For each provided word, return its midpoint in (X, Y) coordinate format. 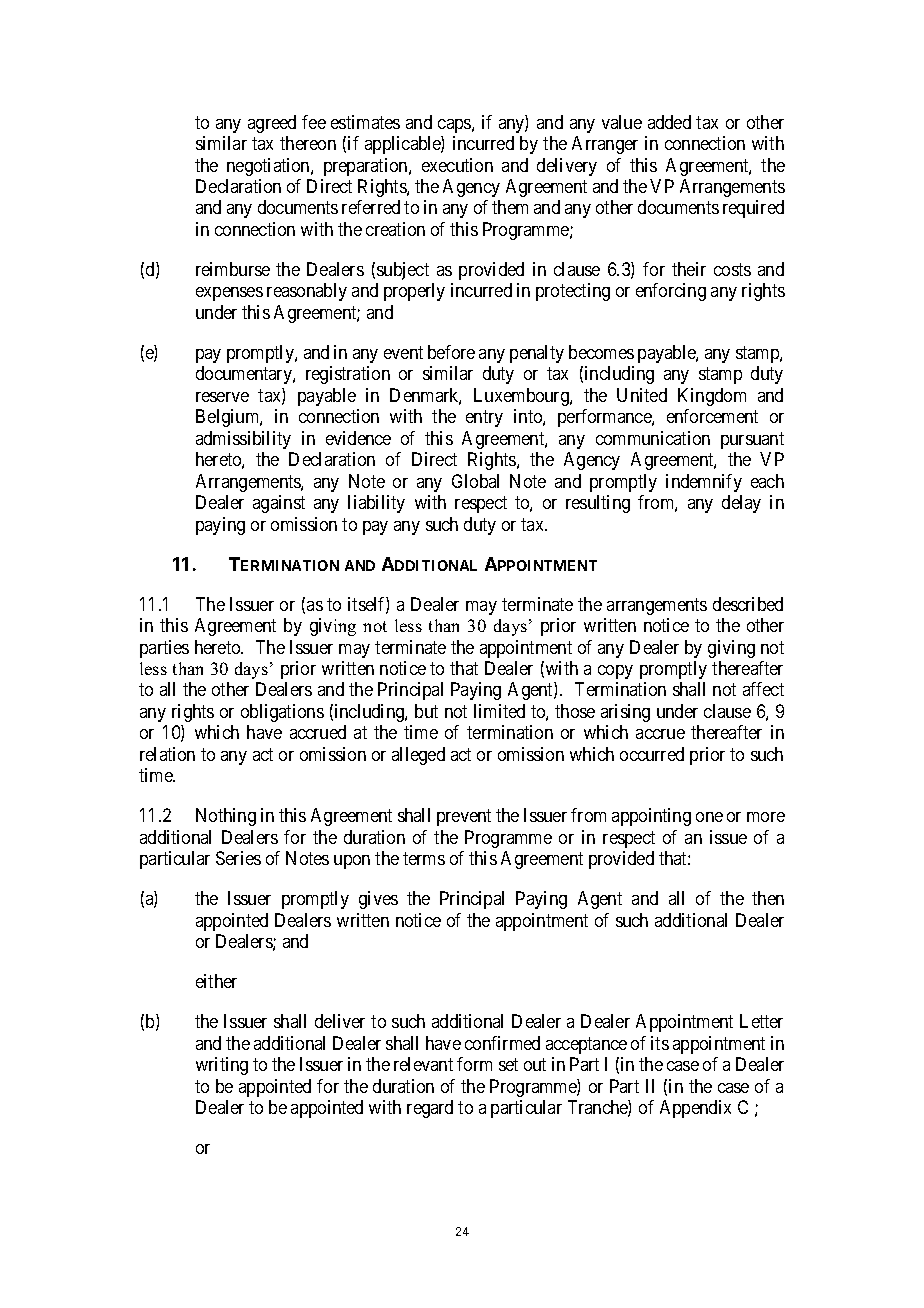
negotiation (269, 167)
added (669, 122)
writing (222, 1066)
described (748, 604)
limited (499, 711)
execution (457, 165)
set (508, 1064)
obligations (282, 713)
